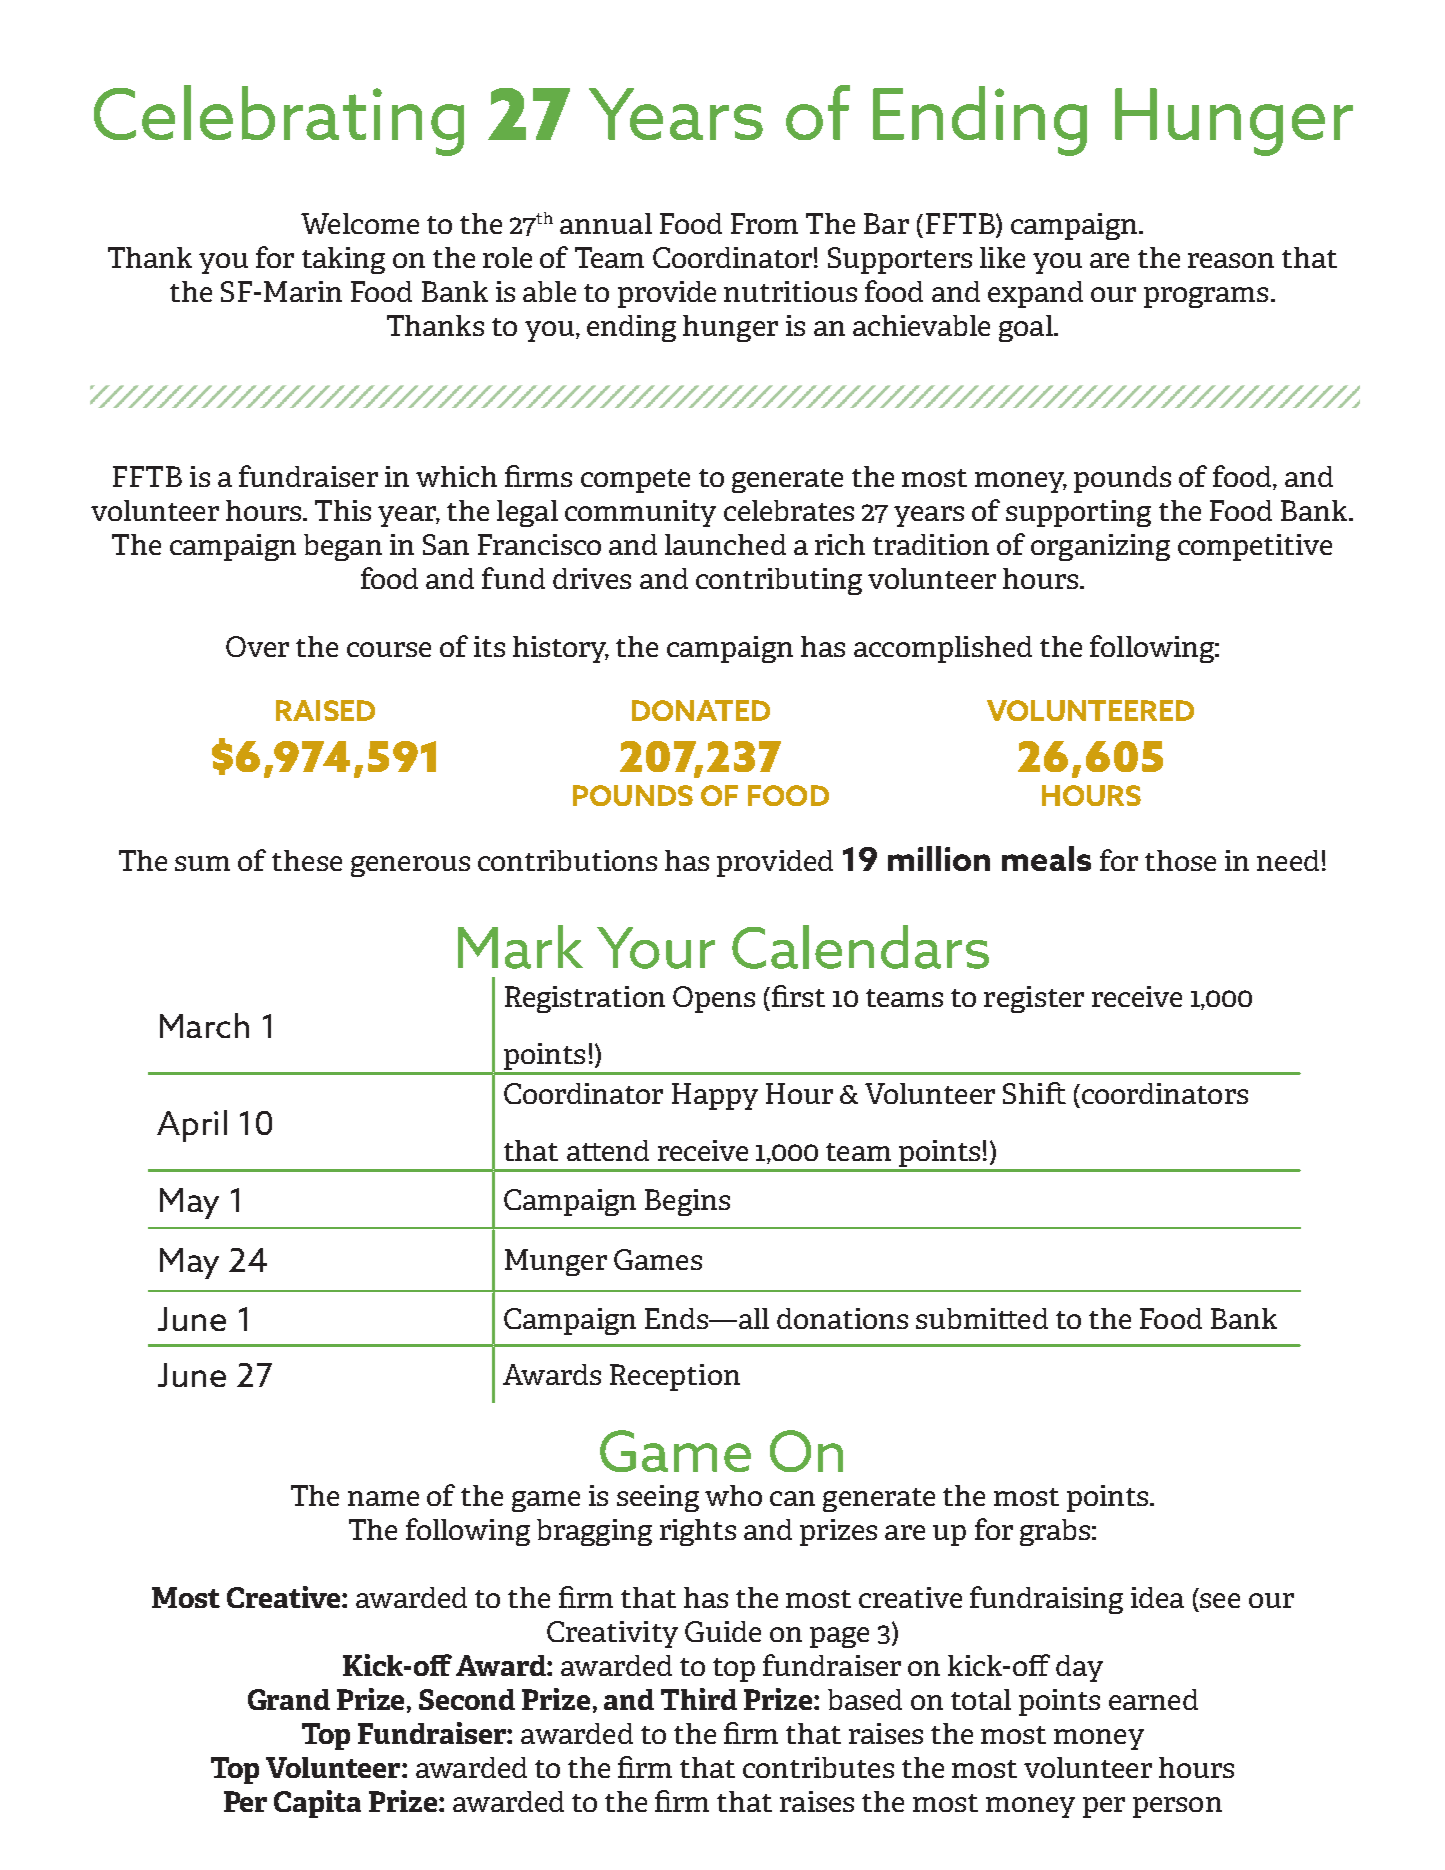 The height and width of the page is (1870, 1445). I want to click on Capita, so click(317, 1804).
